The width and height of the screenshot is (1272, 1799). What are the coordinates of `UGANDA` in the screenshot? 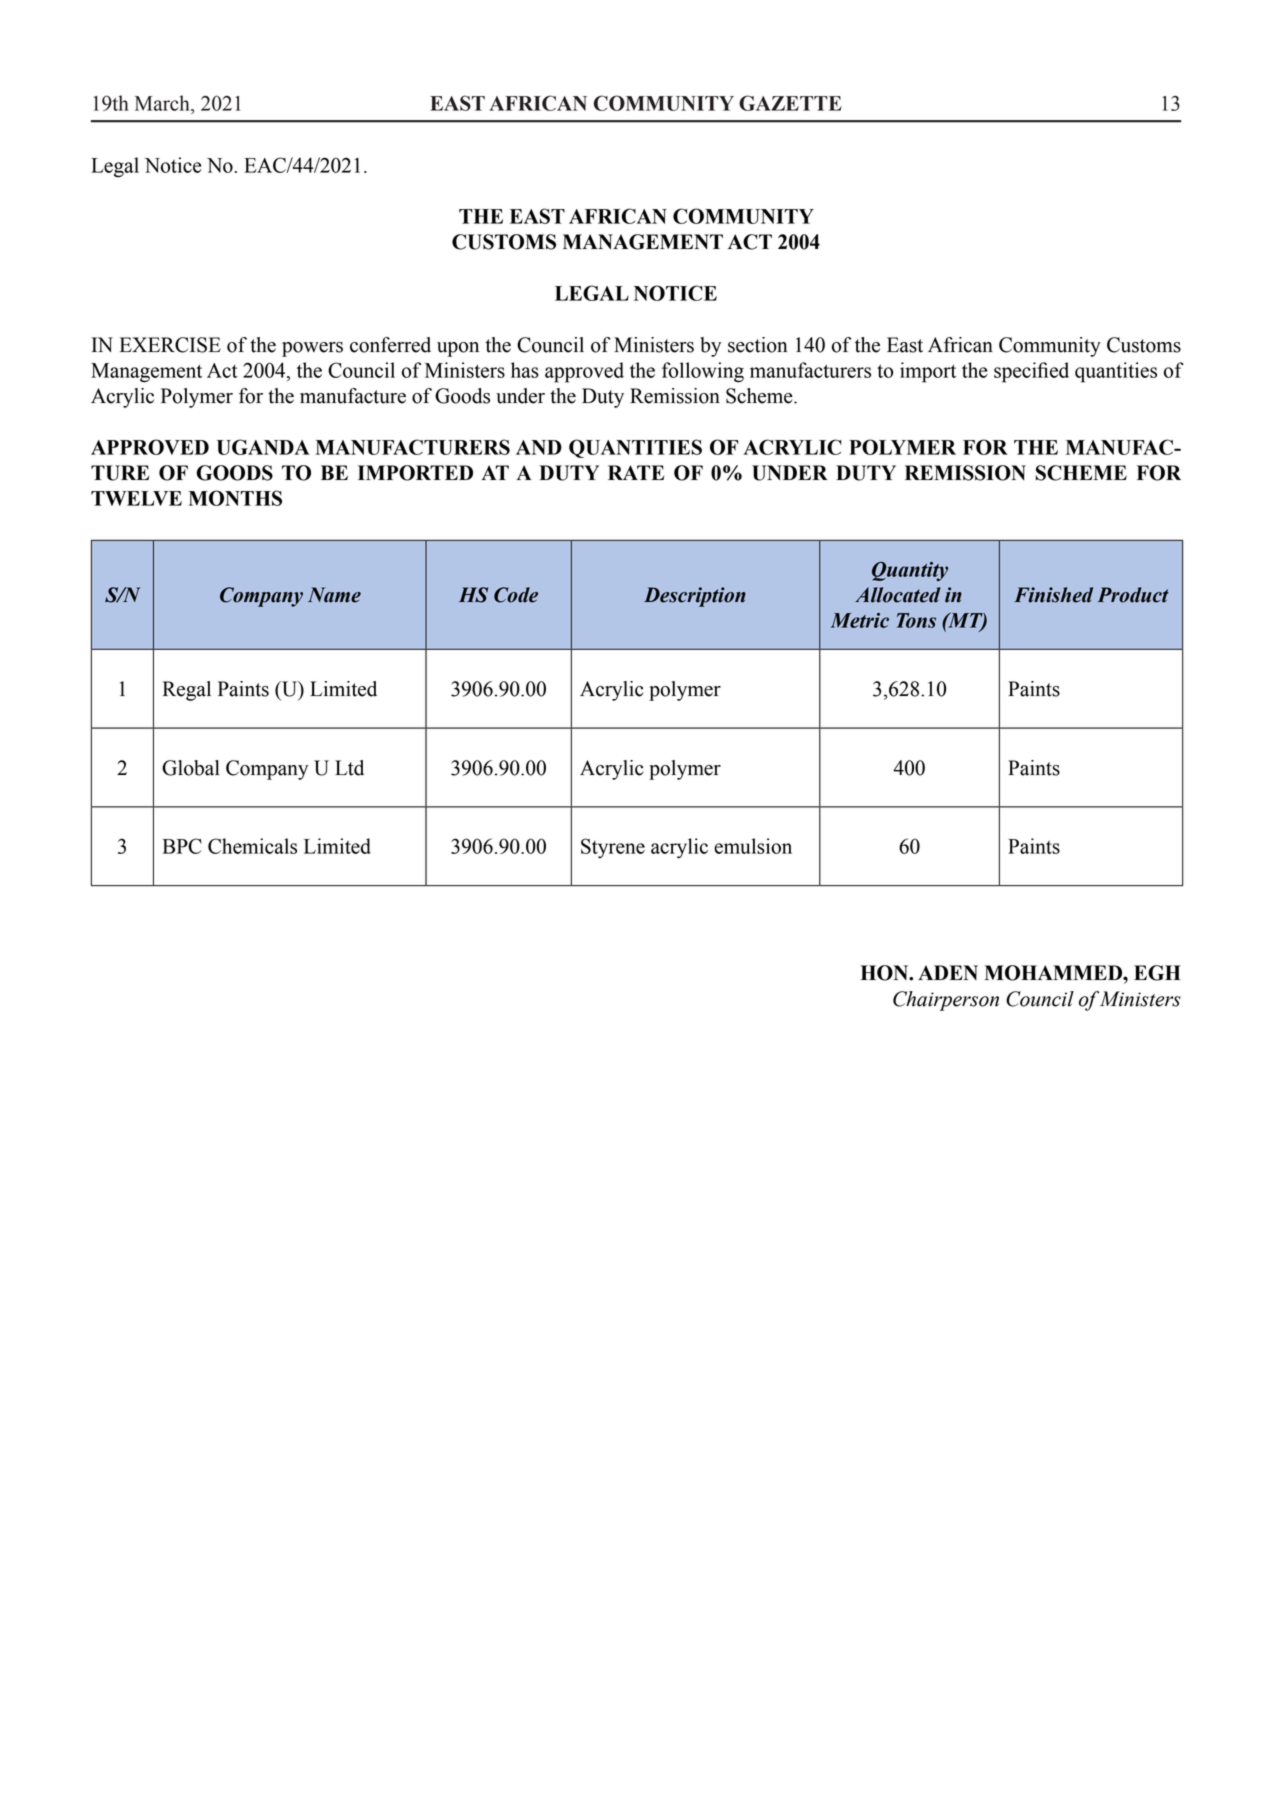 It's located at (263, 447).
